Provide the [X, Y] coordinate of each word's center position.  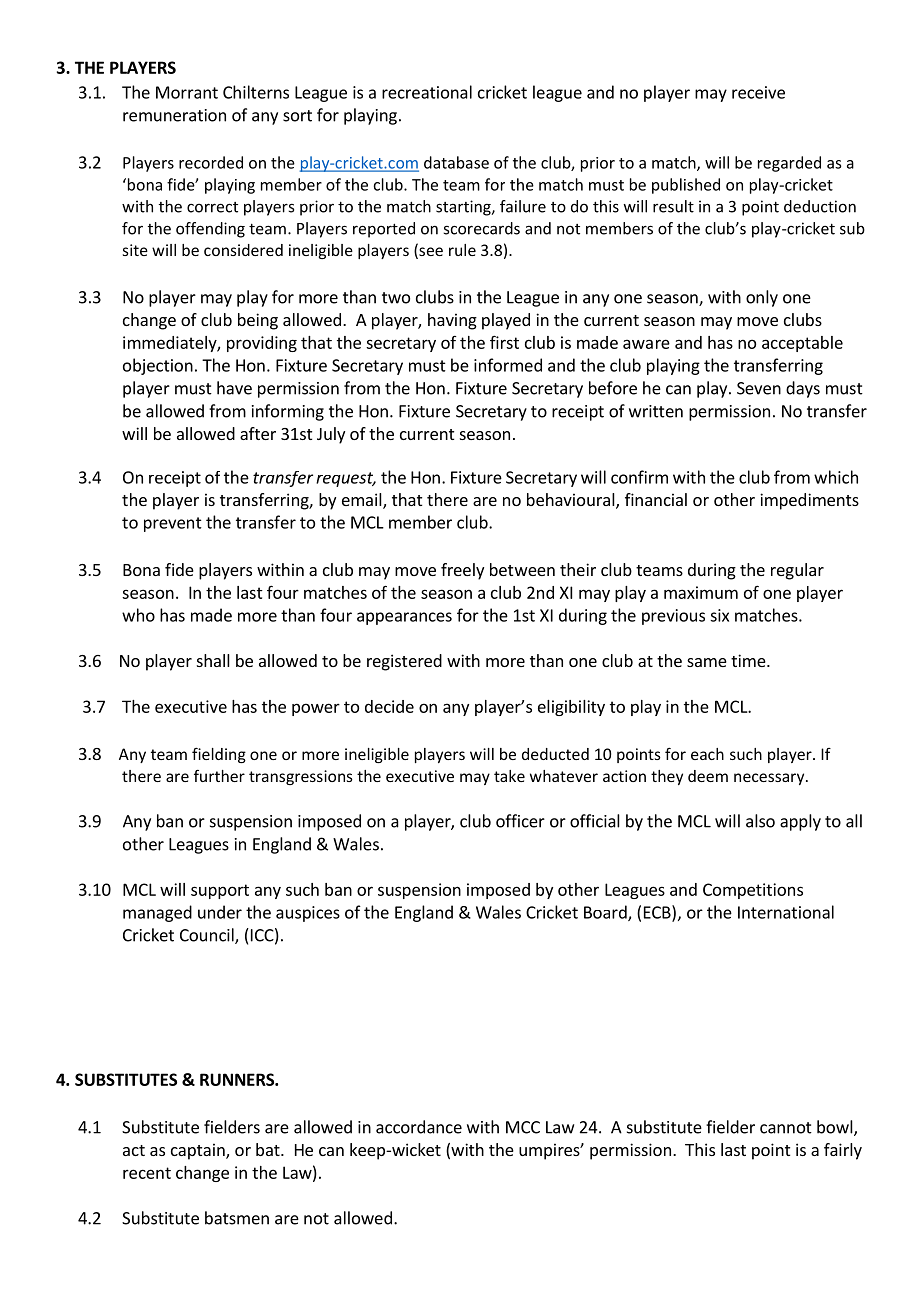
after [258, 433]
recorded [211, 162]
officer [520, 821]
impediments [809, 501]
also [760, 821]
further [219, 776]
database [456, 162]
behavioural [572, 501]
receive [758, 92]
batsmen [237, 1218]
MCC [523, 1127]
